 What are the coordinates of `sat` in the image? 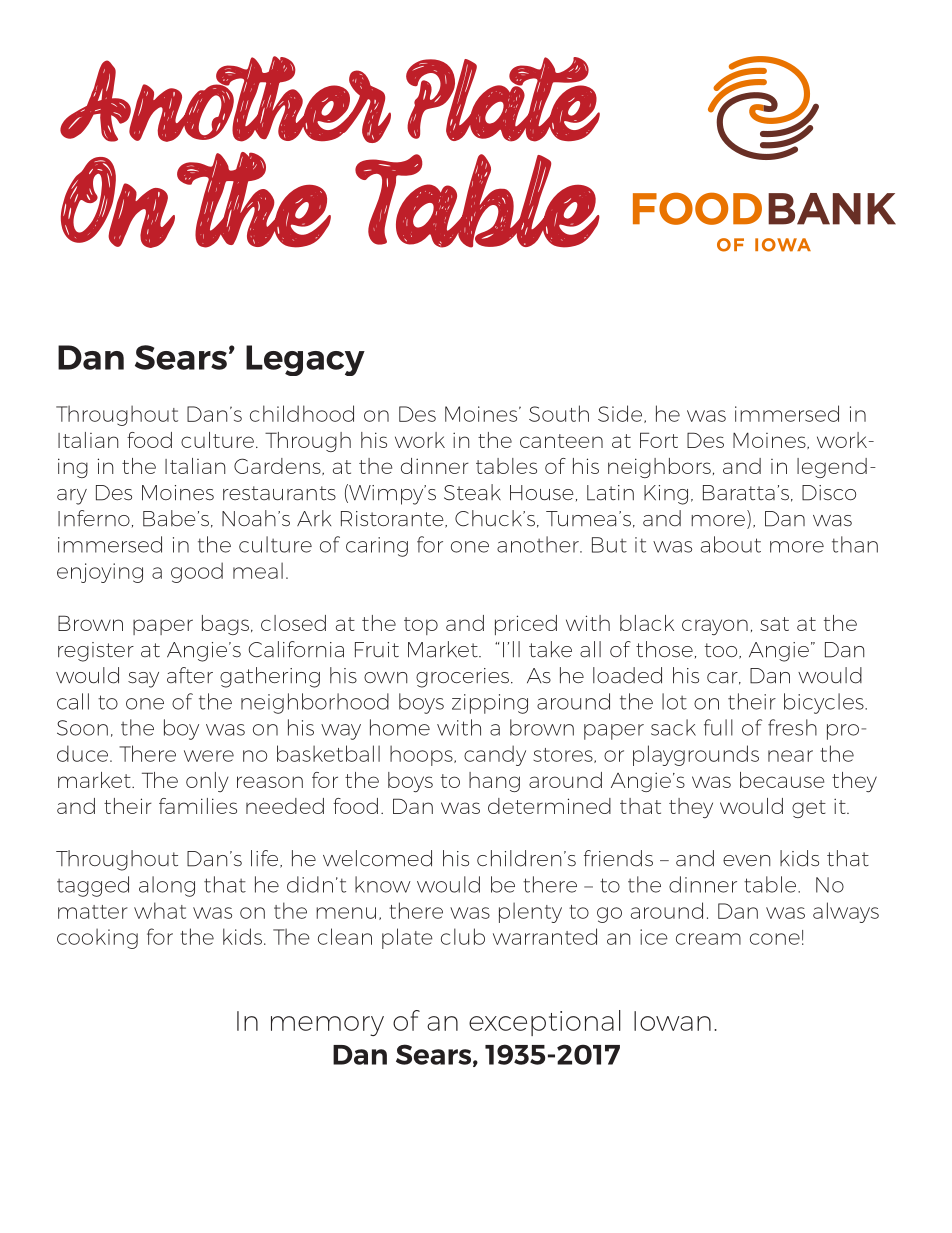 It's located at (774, 624).
